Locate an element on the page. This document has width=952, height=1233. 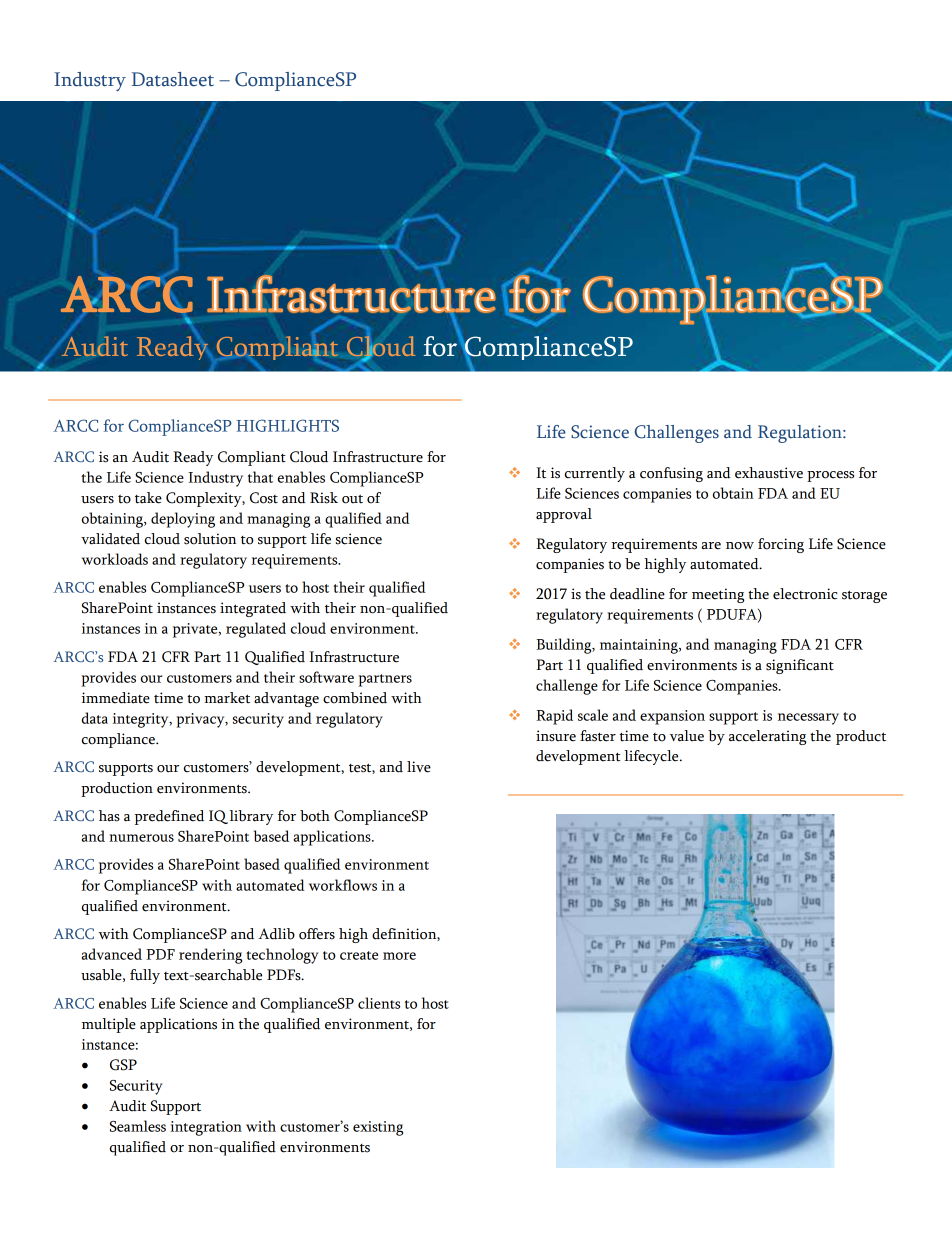
live is located at coordinates (419, 767).
